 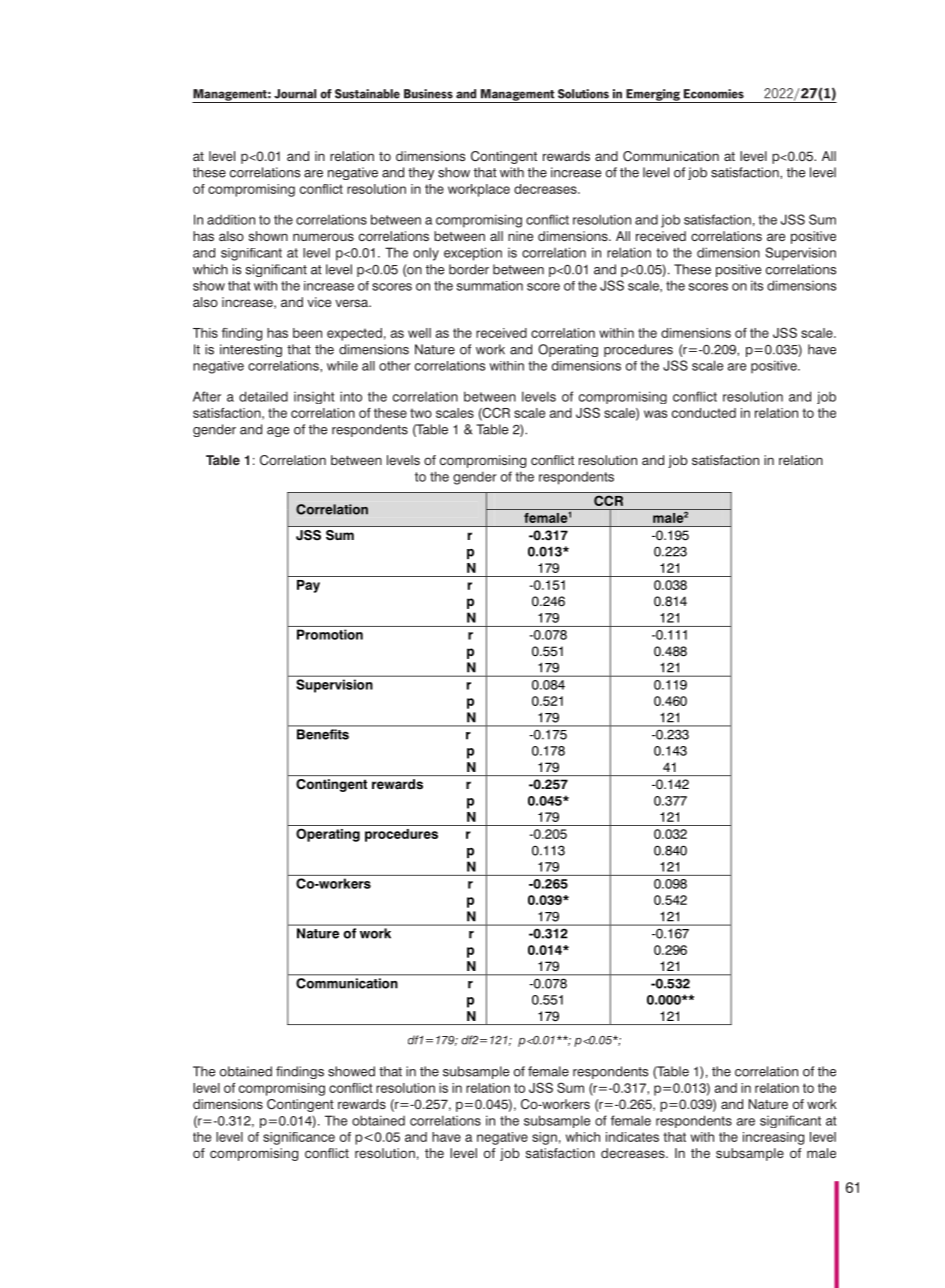 I want to click on indicates, so click(x=632, y=1137).
